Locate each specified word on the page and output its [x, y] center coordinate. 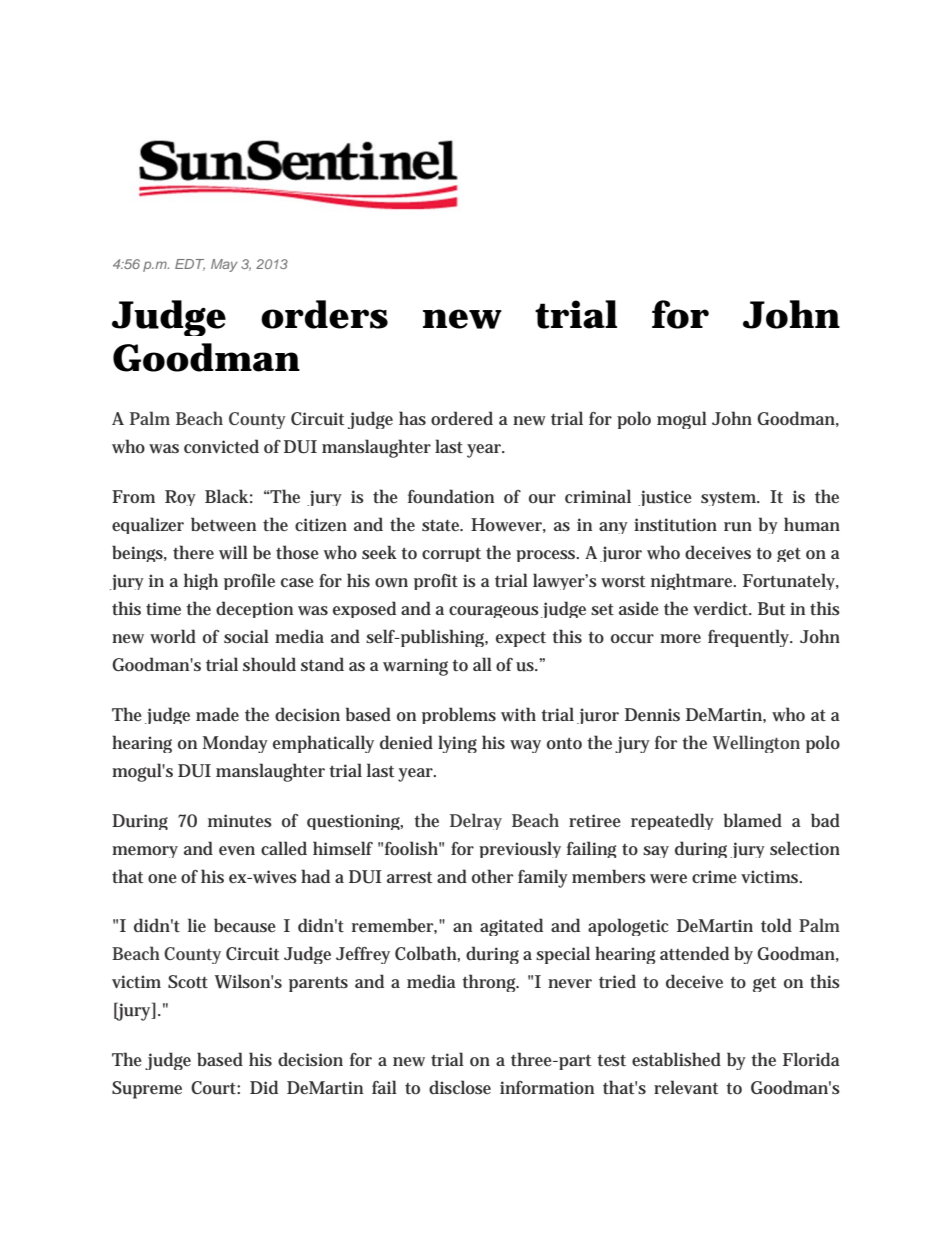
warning [415, 667]
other [492, 876]
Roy [180, 498]
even [237, 850]
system [730, 499]
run [738, 527]
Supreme [147, 1090]
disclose [460, 1087]
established [676, 1059]
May [224, 265]
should [269, 664]
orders [324, 314]
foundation [451, 496]
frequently [750, 638]
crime [714, 876]
